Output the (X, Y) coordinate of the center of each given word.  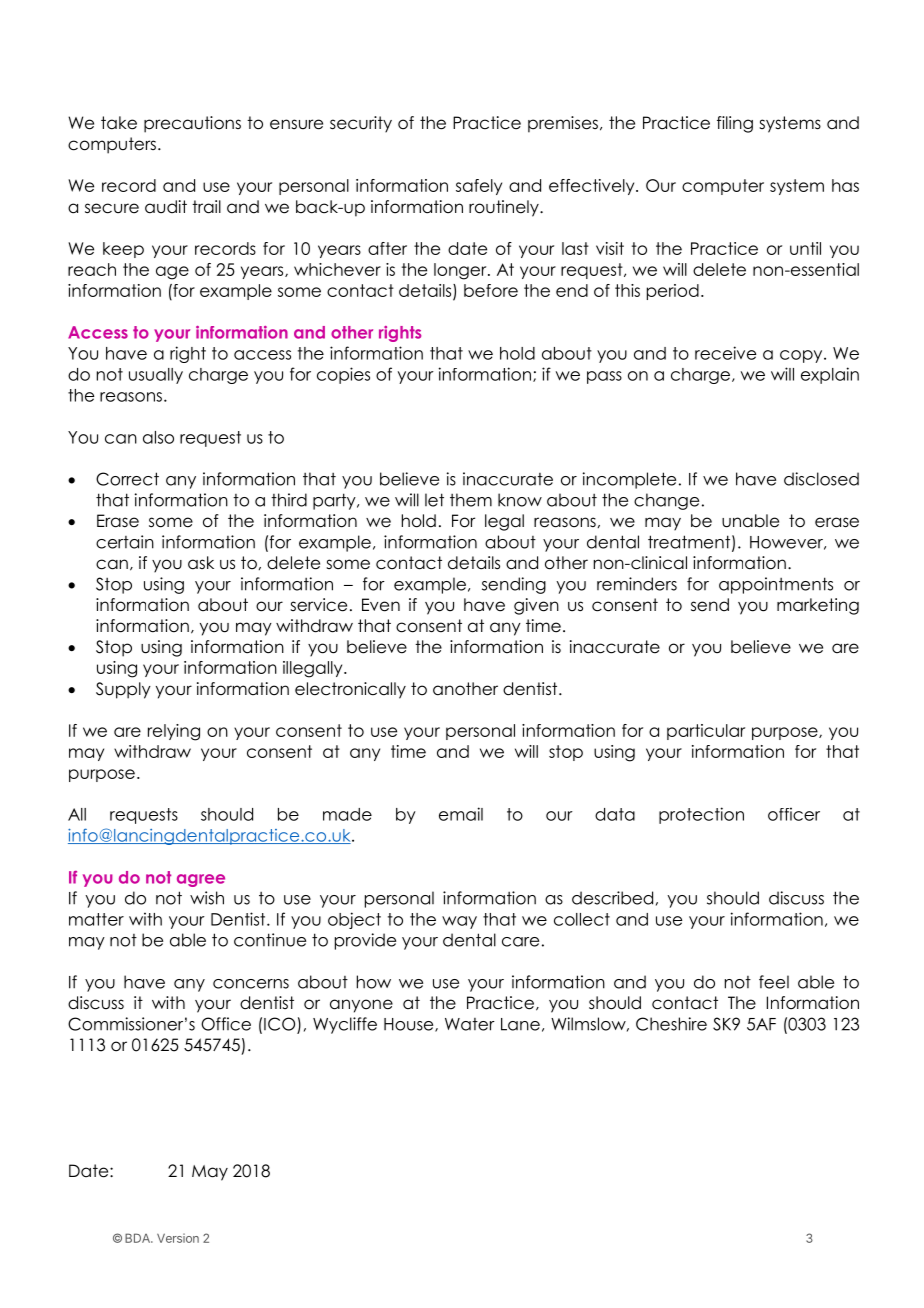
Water (470, 1024)
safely (479, 187)
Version (178, 1238)
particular (706, 732)
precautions (192, 124)
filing (735, 124)
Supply (123, 690)
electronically (350, 690)
